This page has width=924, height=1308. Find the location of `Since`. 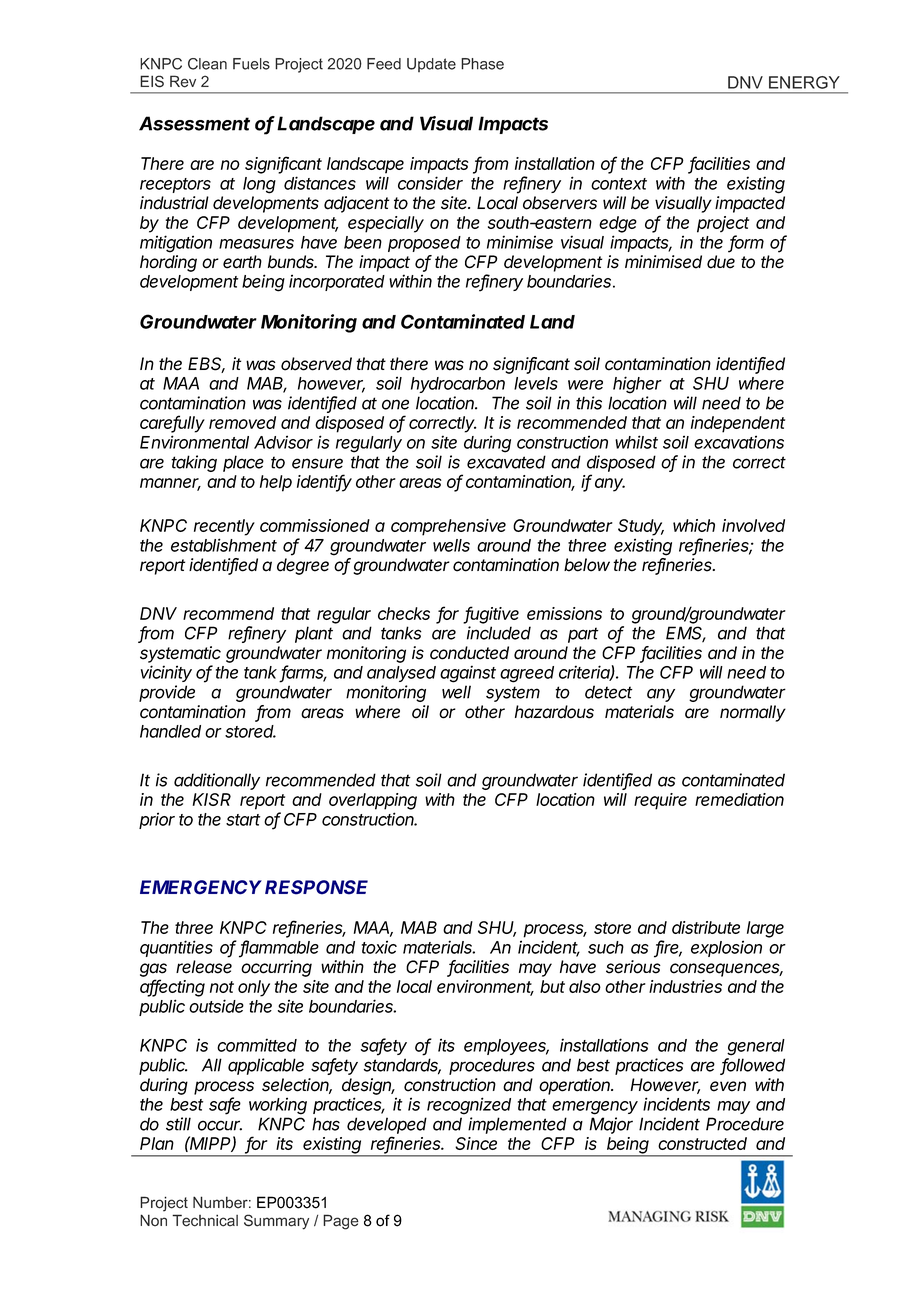

Since is located at coordinates (476, 1143).
